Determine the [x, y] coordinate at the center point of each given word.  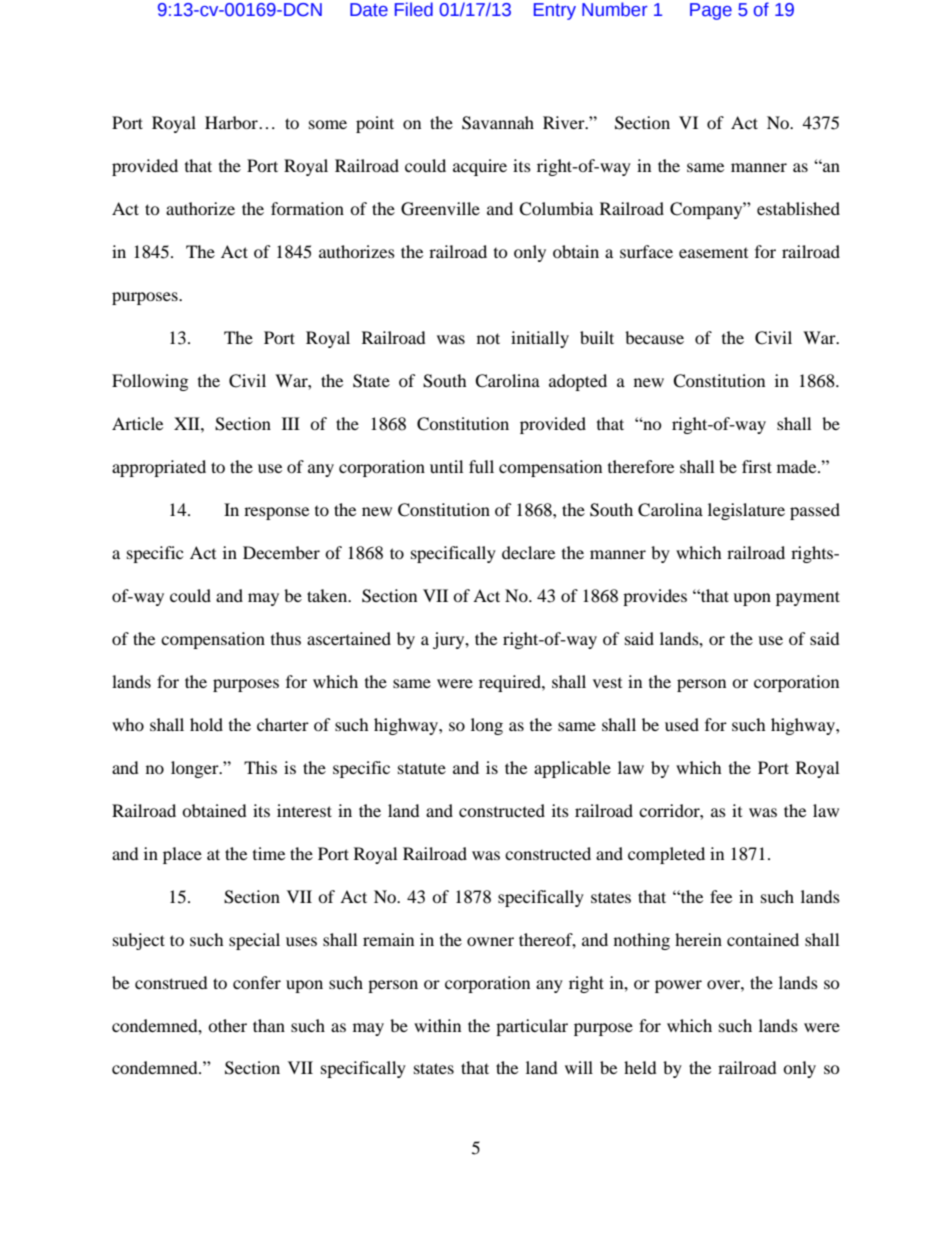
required [511, 683]
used [682, 724]
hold [206, 724]
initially [540, 339]
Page [711, 11]
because [654, 337]
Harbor [232, 122]
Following [150, 382]
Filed [414, 9]
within [437, 1025]
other [227, 1025]
